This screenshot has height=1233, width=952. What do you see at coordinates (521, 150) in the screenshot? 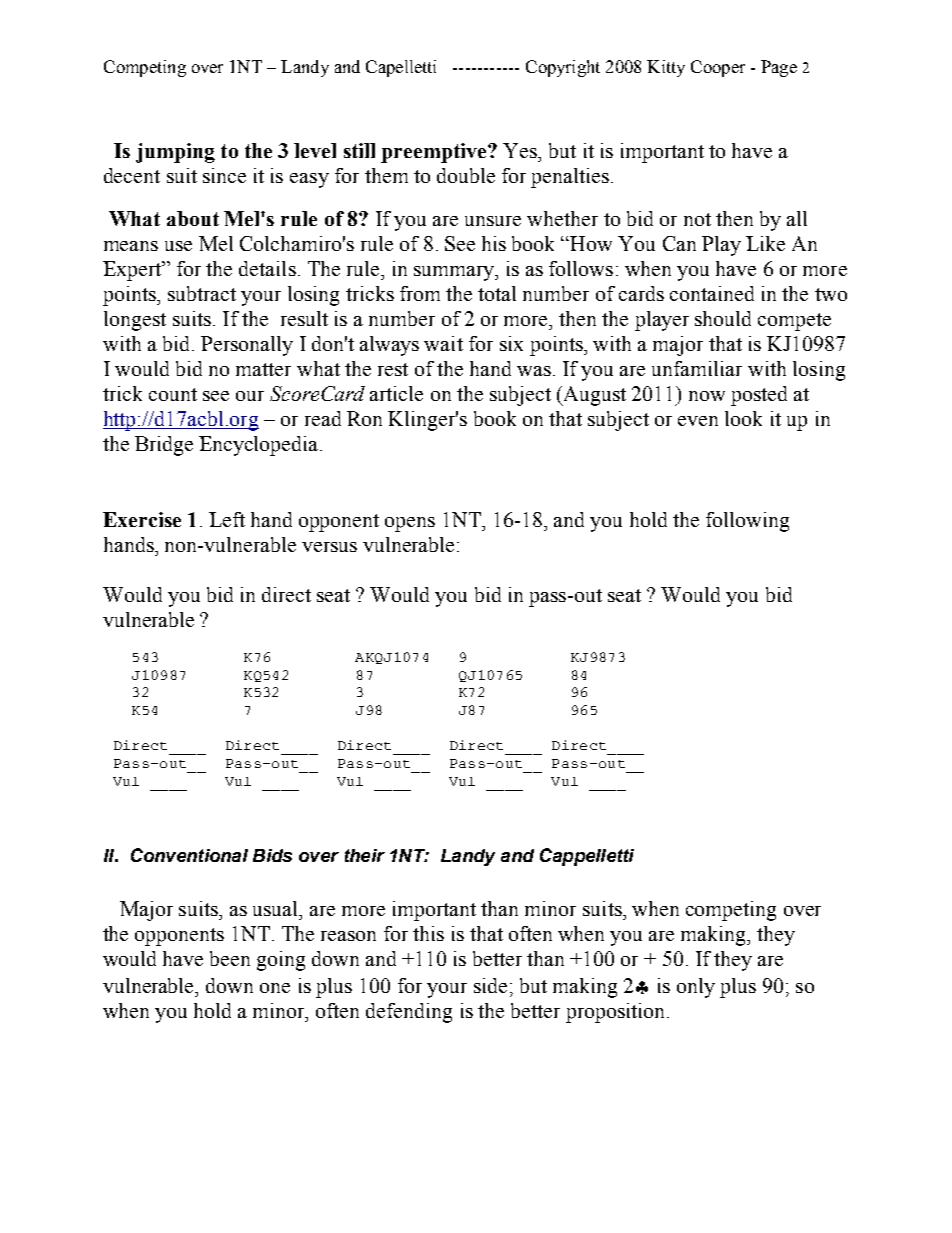
I see `Yes` at bounding box center [521, 150].
